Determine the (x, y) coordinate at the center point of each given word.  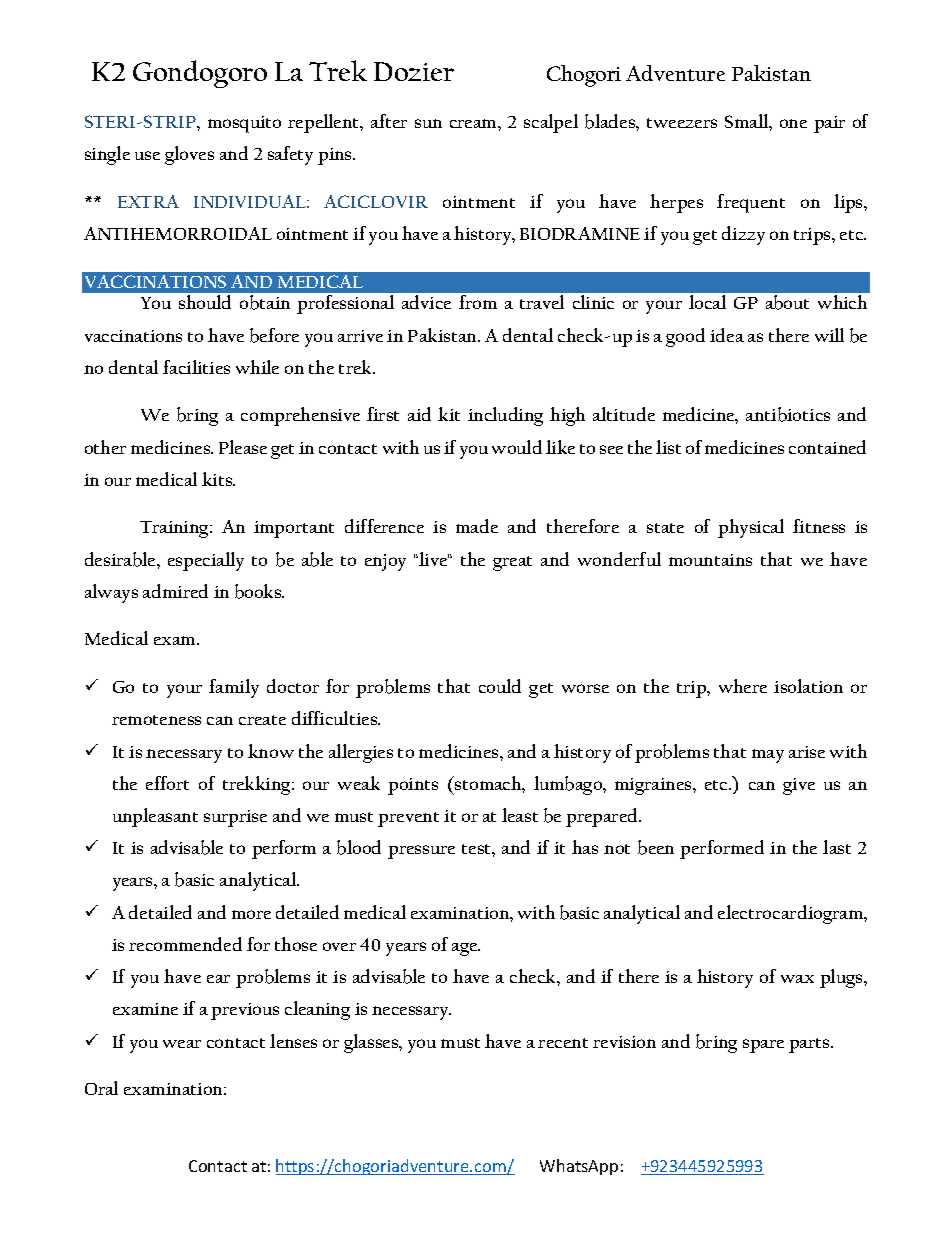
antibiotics (788, 414)
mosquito (244, 124)
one (793, 123)
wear (182, 1044)
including (505, 416)
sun (428, 123)
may (768, 756)
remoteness (156, 720)
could (500, 686)
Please (243, 447)
